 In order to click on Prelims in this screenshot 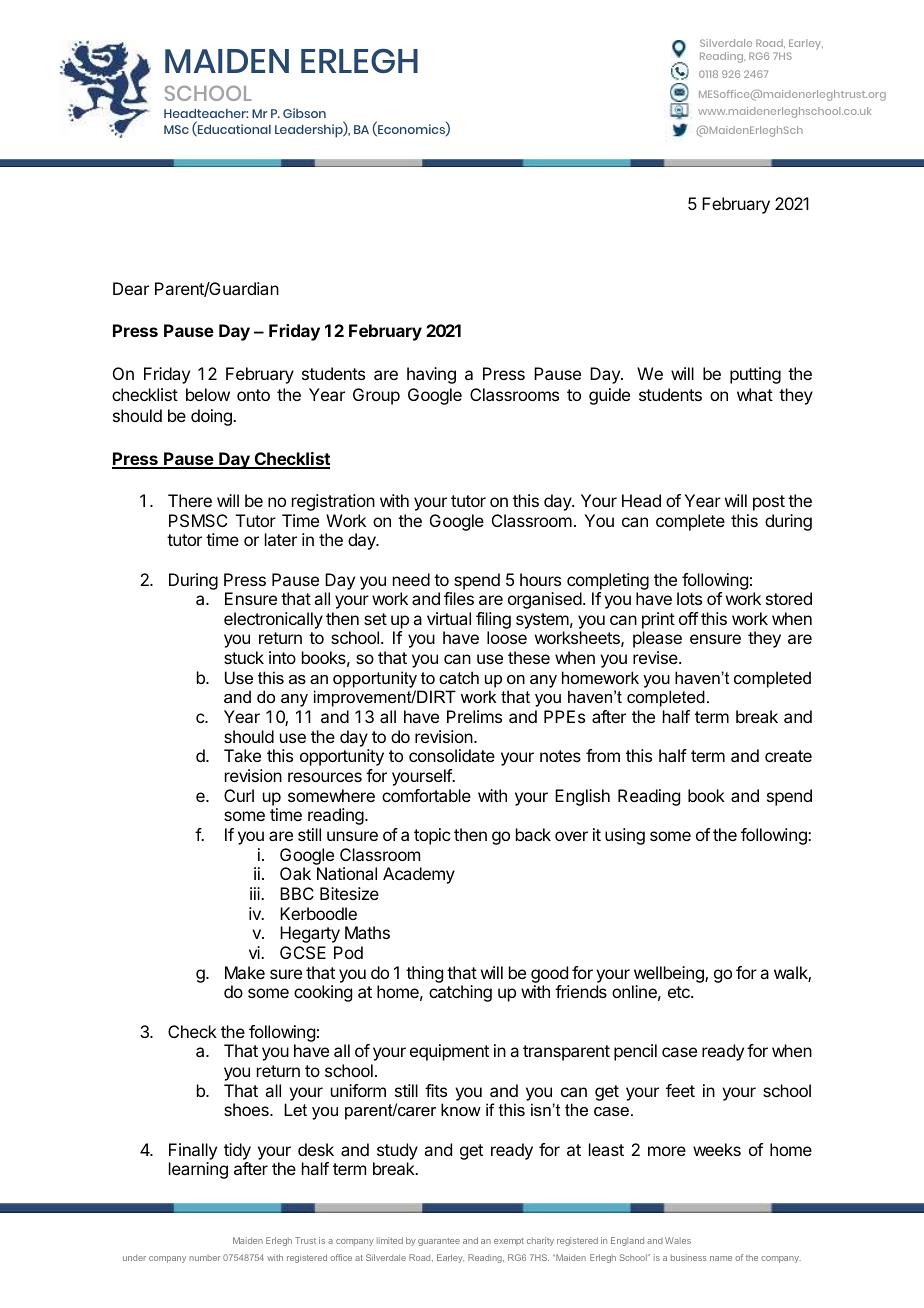, I will do `click(474, 716)`.
